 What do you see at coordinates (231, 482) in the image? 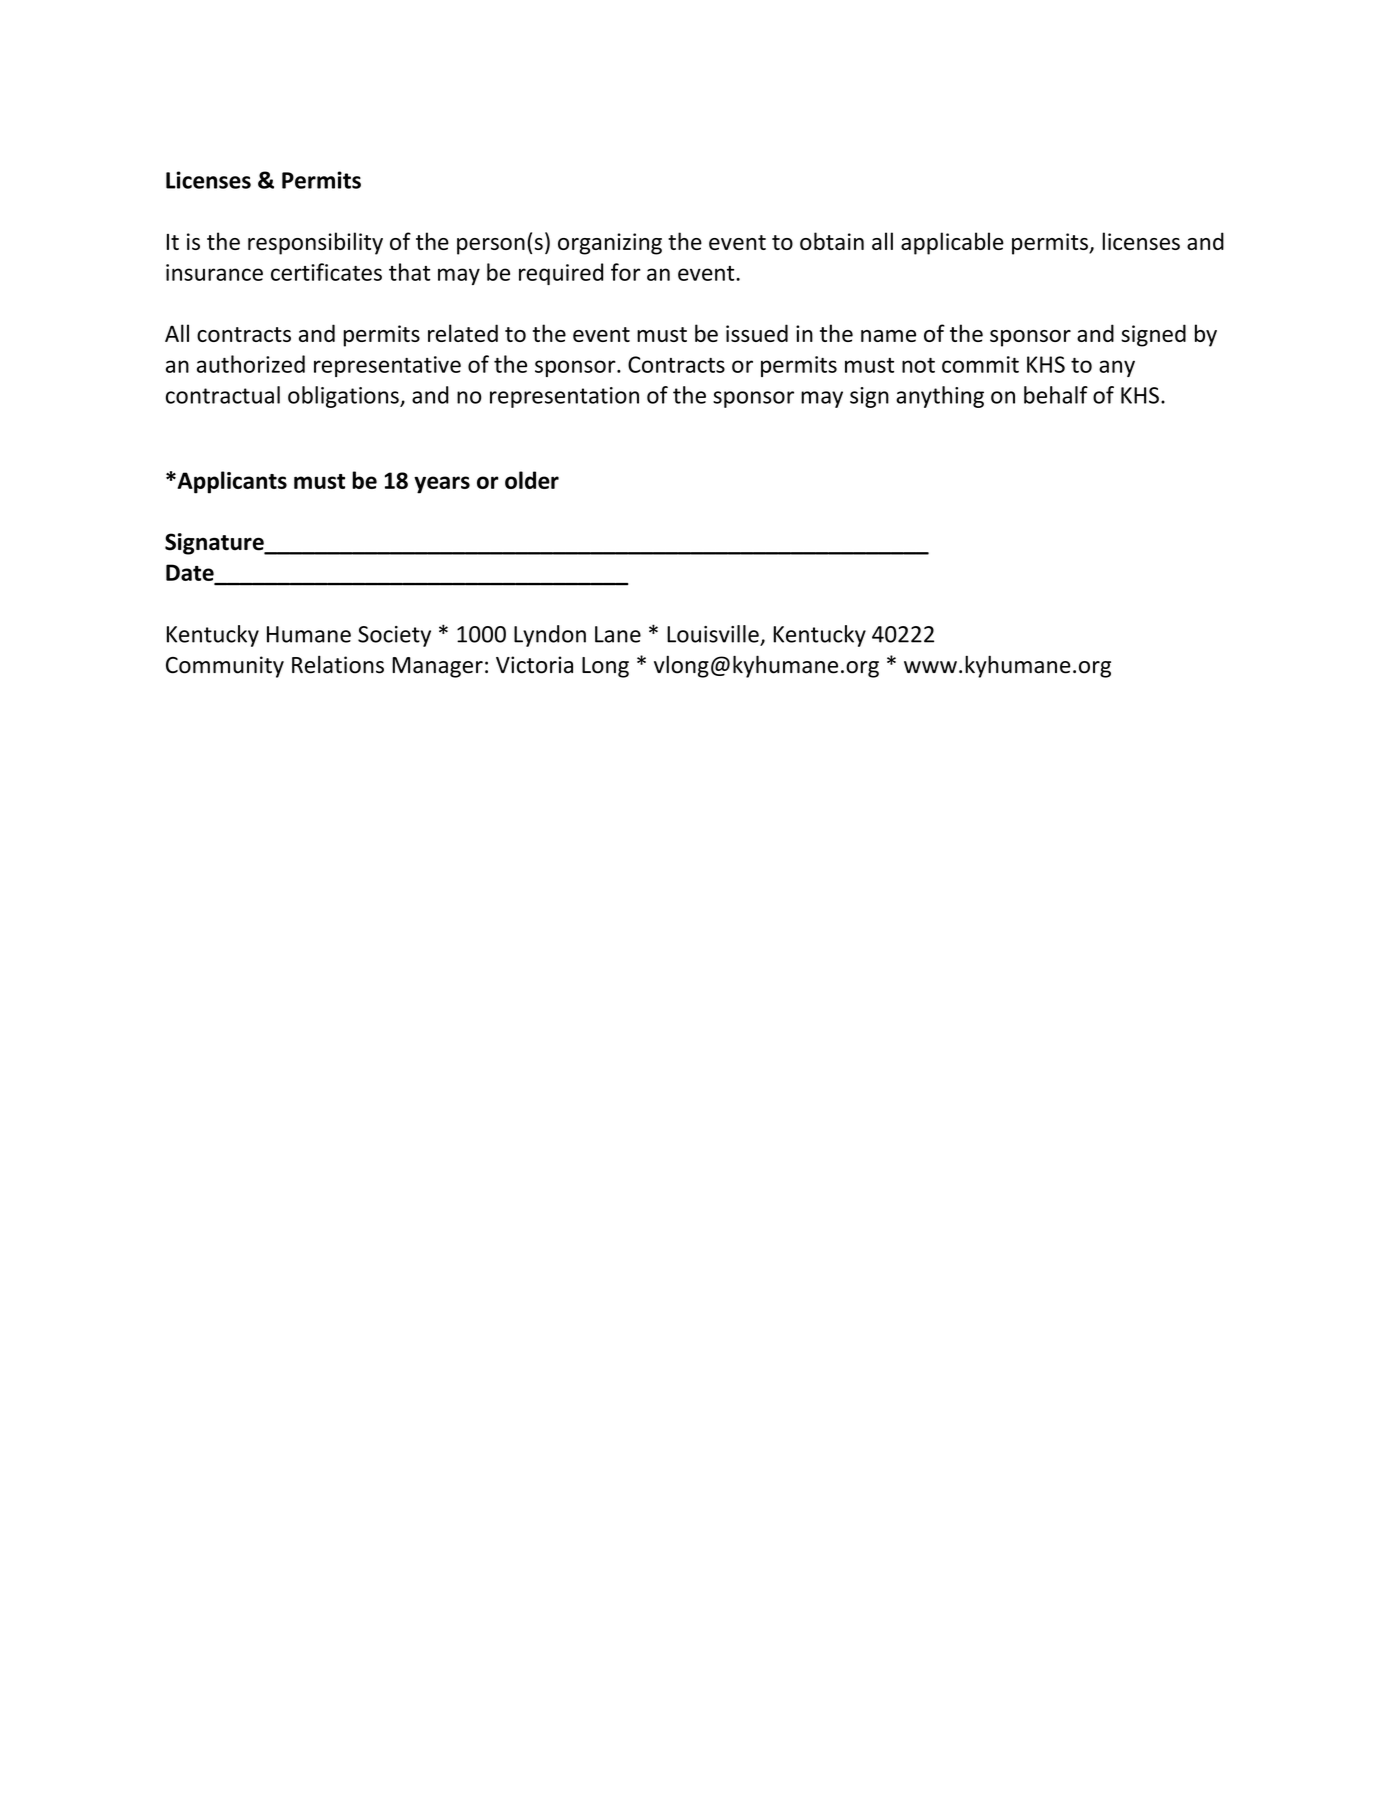
I see `Applicants` at bounding box center [231, 482].
